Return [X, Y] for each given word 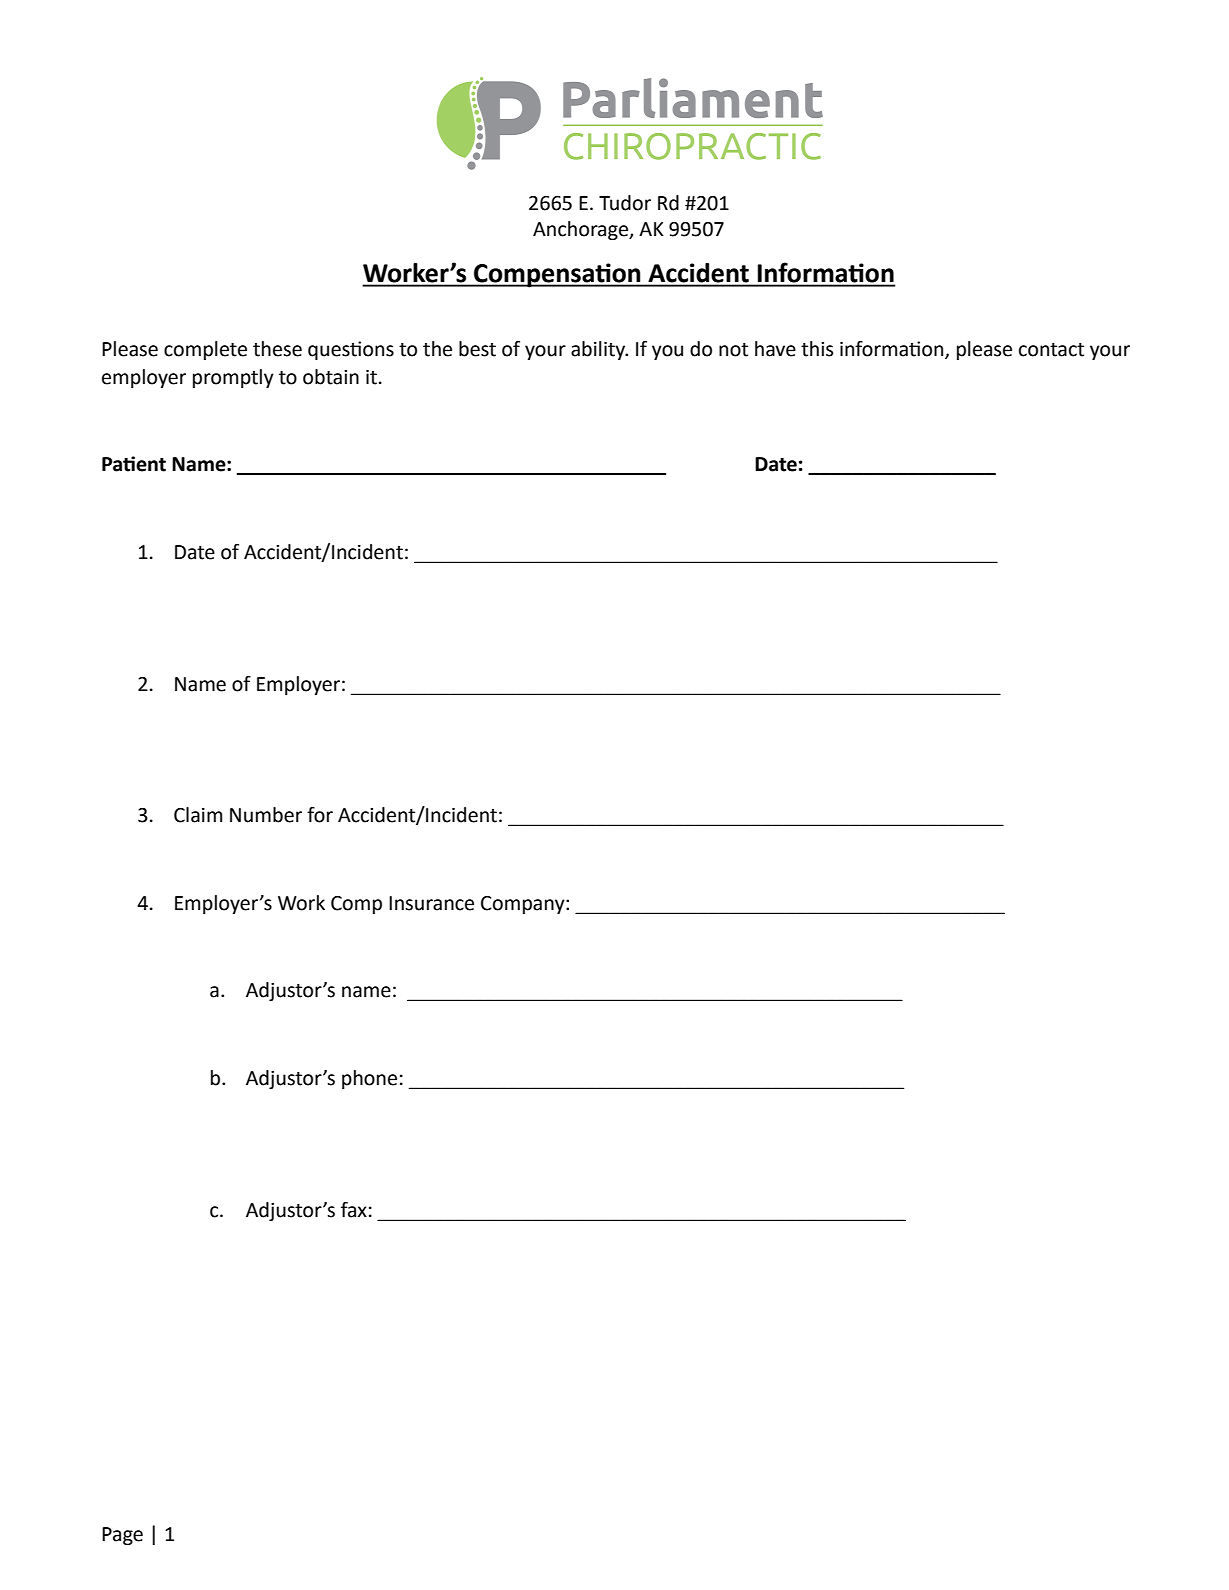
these [277, 349]
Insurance [431, 903]
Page [122, 1536]
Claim [198, 815]
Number [266, 815]
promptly [233, 378]
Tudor [625, 203]
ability [599, 350]
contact [1051, 350]
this [817, 349]
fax [354, 1210]
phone [369, 1079]
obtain [331, 377]
